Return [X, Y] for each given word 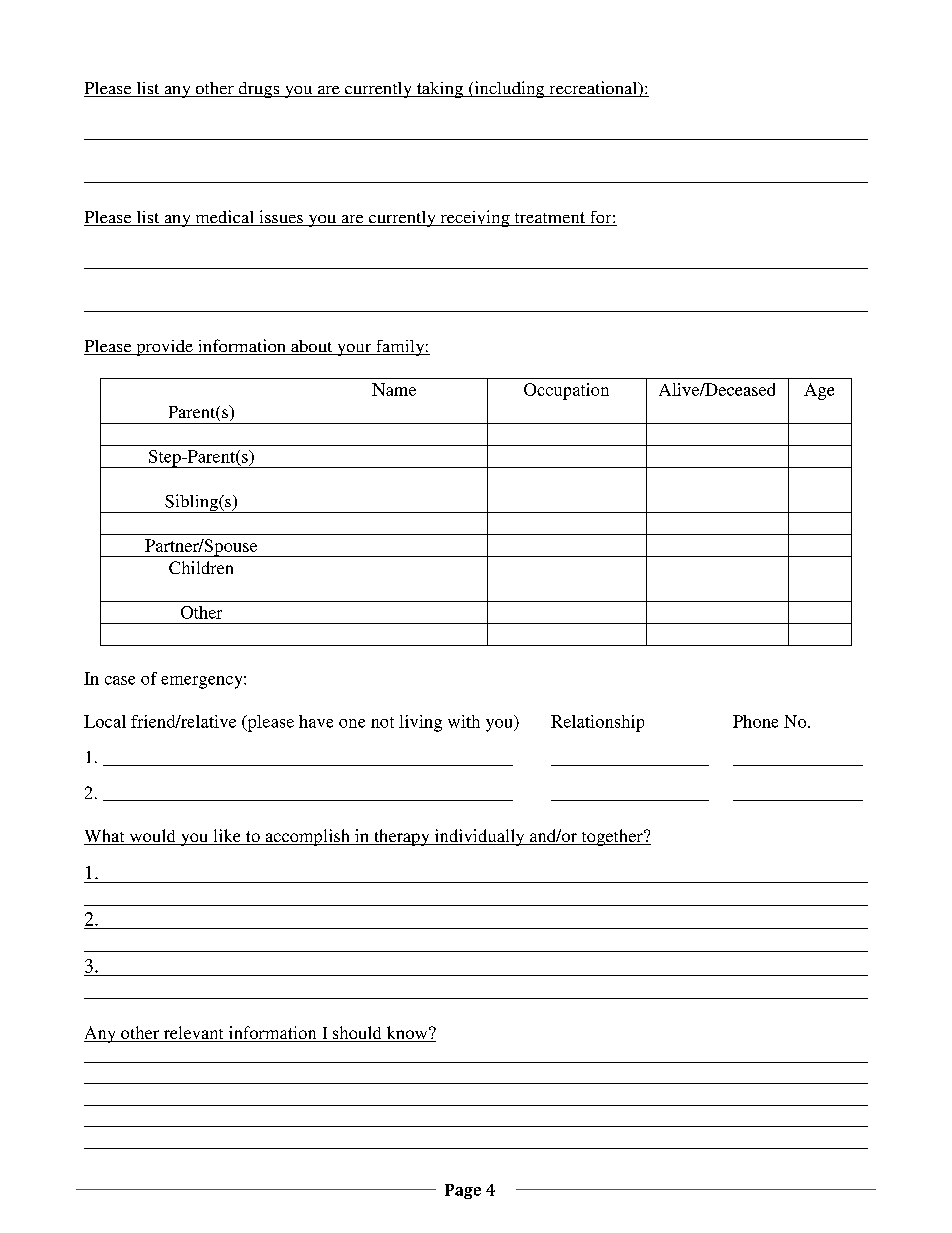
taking [439, 90]
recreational [593, 89]
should [357, 1034]
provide [164, 348]
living [420, 723]
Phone [755, 721]
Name [394, 389]
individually [479, 837]
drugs [259, 90]
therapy [402, 837]
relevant [193, 1034]
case [120, 680]
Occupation [566, 391]
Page [463, 1191]
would [152, 837]
